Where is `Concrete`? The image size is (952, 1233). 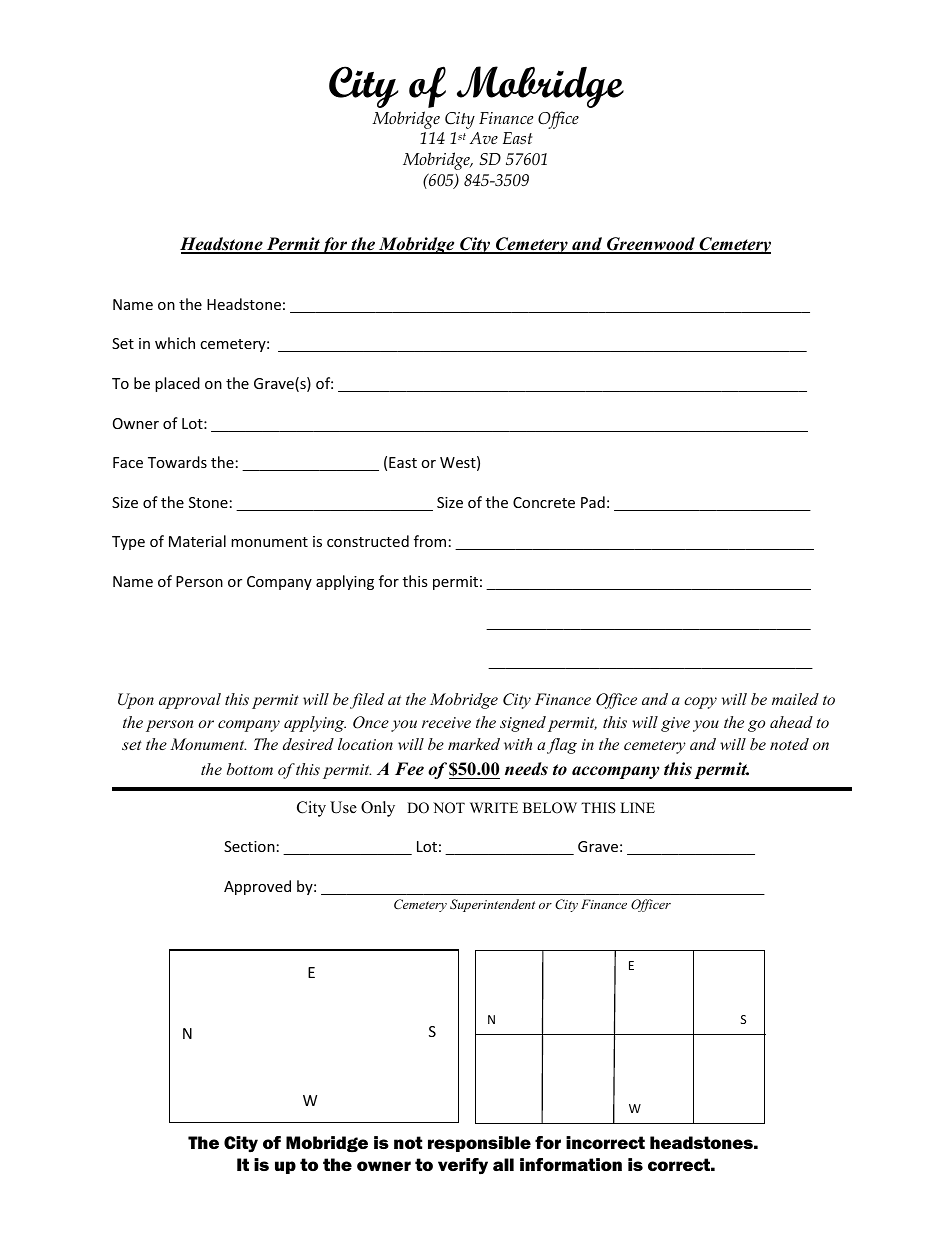 Concrete is located at coordinates (544, 502).
